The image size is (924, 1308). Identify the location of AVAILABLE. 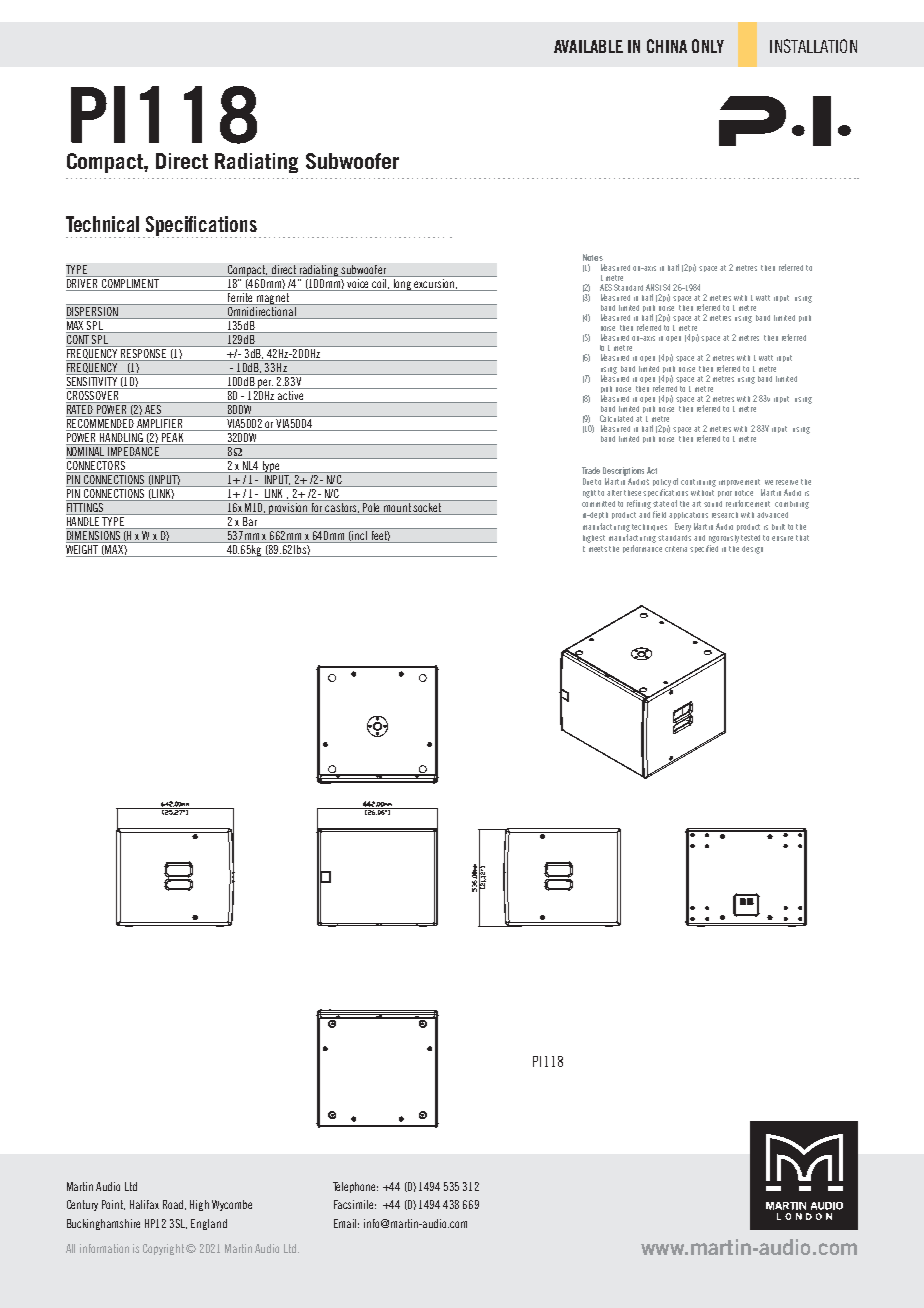
(588, 46).
